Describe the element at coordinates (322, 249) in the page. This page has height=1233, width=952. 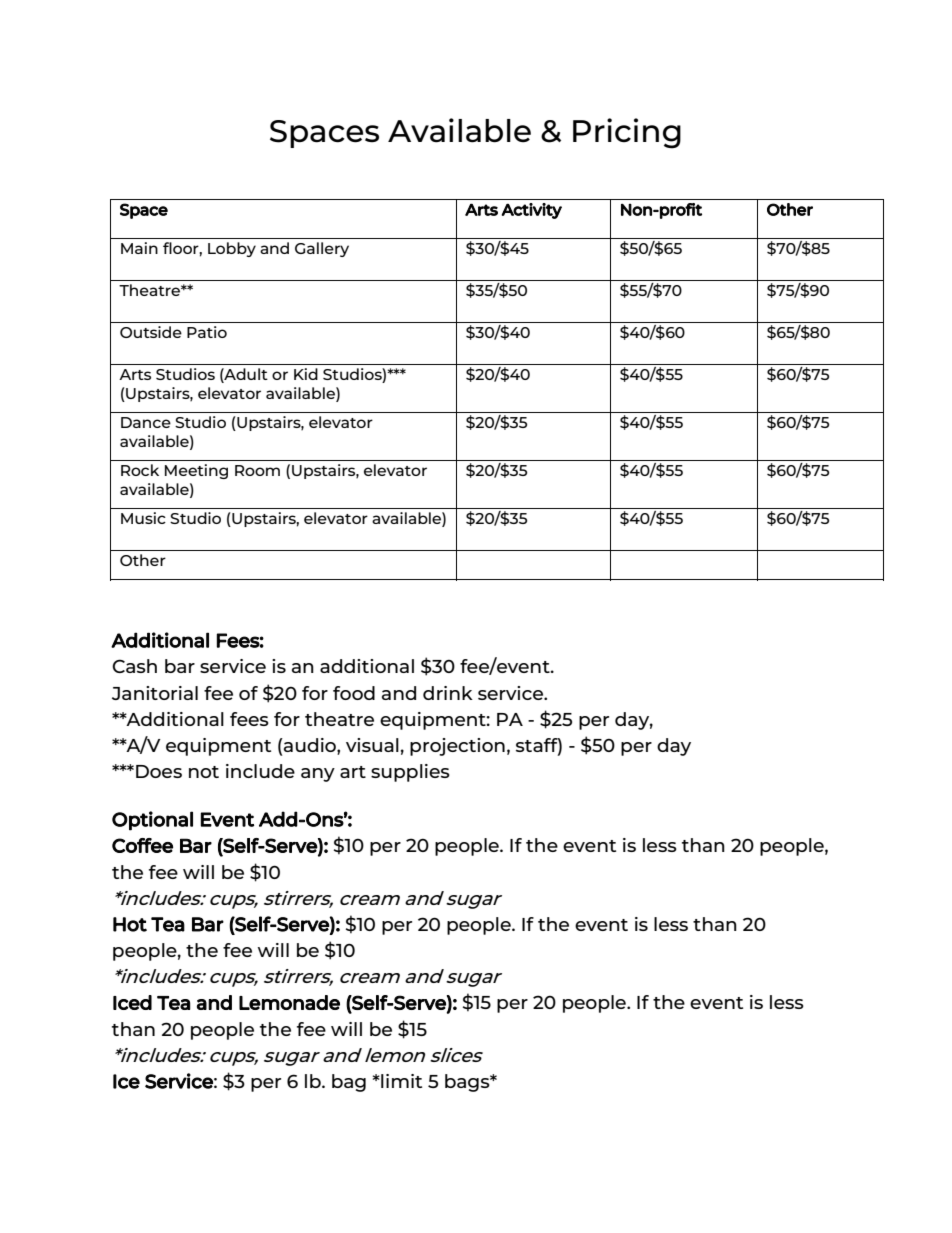
I see `Gallery` at that location.
